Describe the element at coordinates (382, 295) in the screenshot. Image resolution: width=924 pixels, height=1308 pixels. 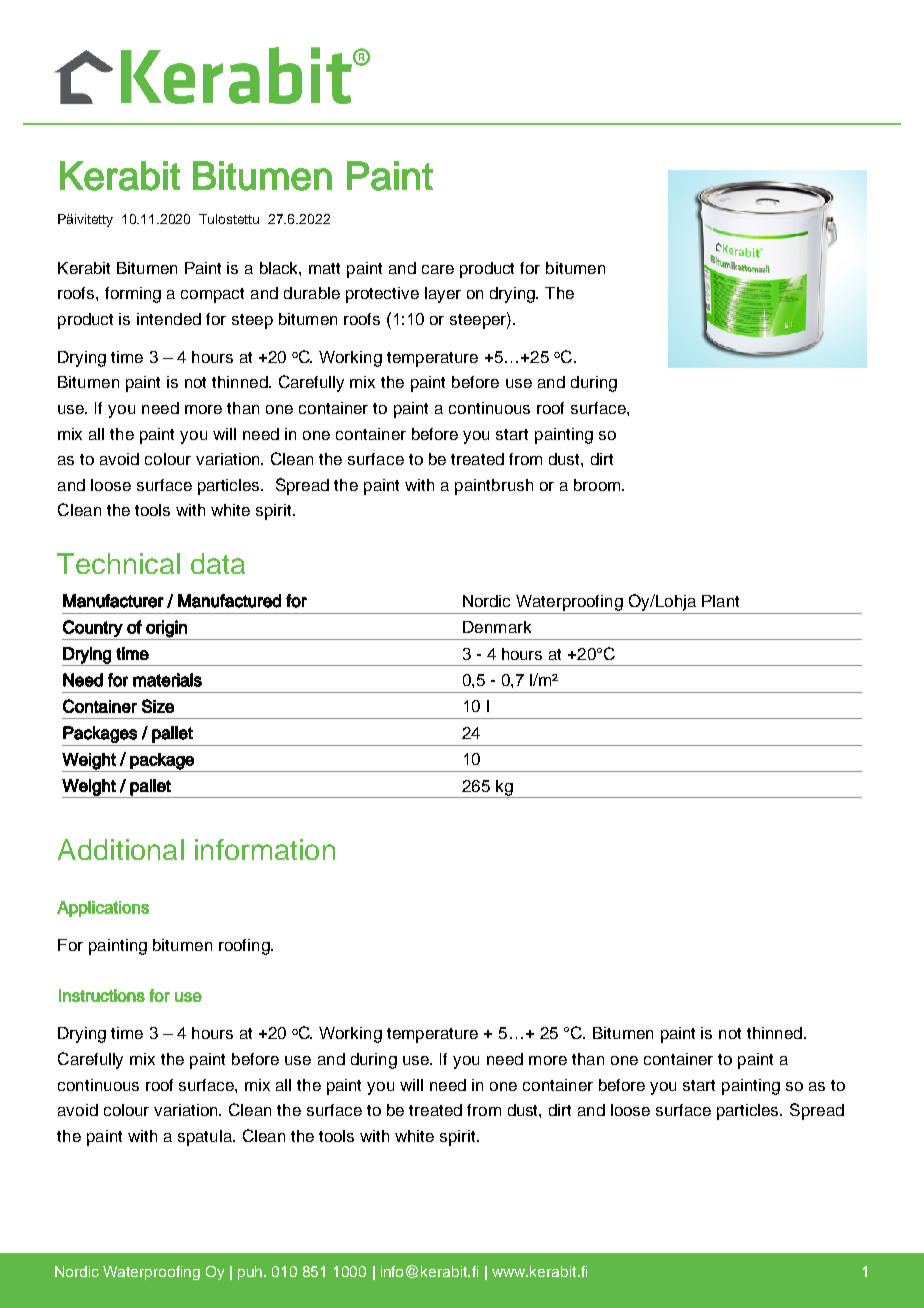
I see `protective` at that location.
